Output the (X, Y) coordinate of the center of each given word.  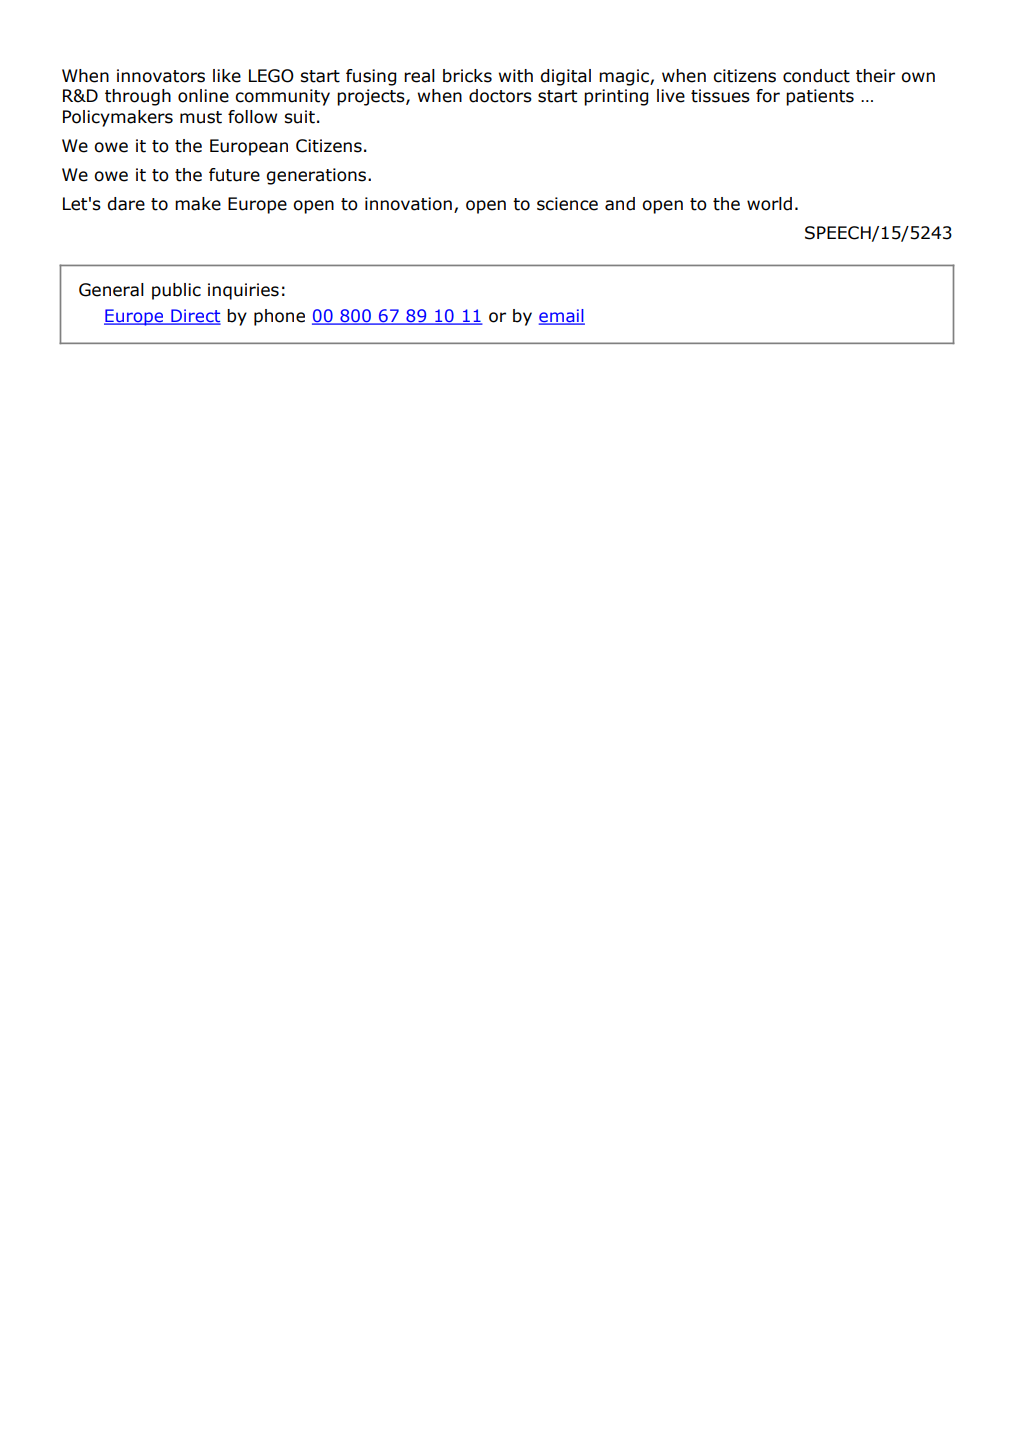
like (227, 76)
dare (126, 204)
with (516, 76)
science (567, 204)
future (234, 175)
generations (318, 176)
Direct (195, 317)
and (620, 204)
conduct (816, 76)
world (769, 204)
